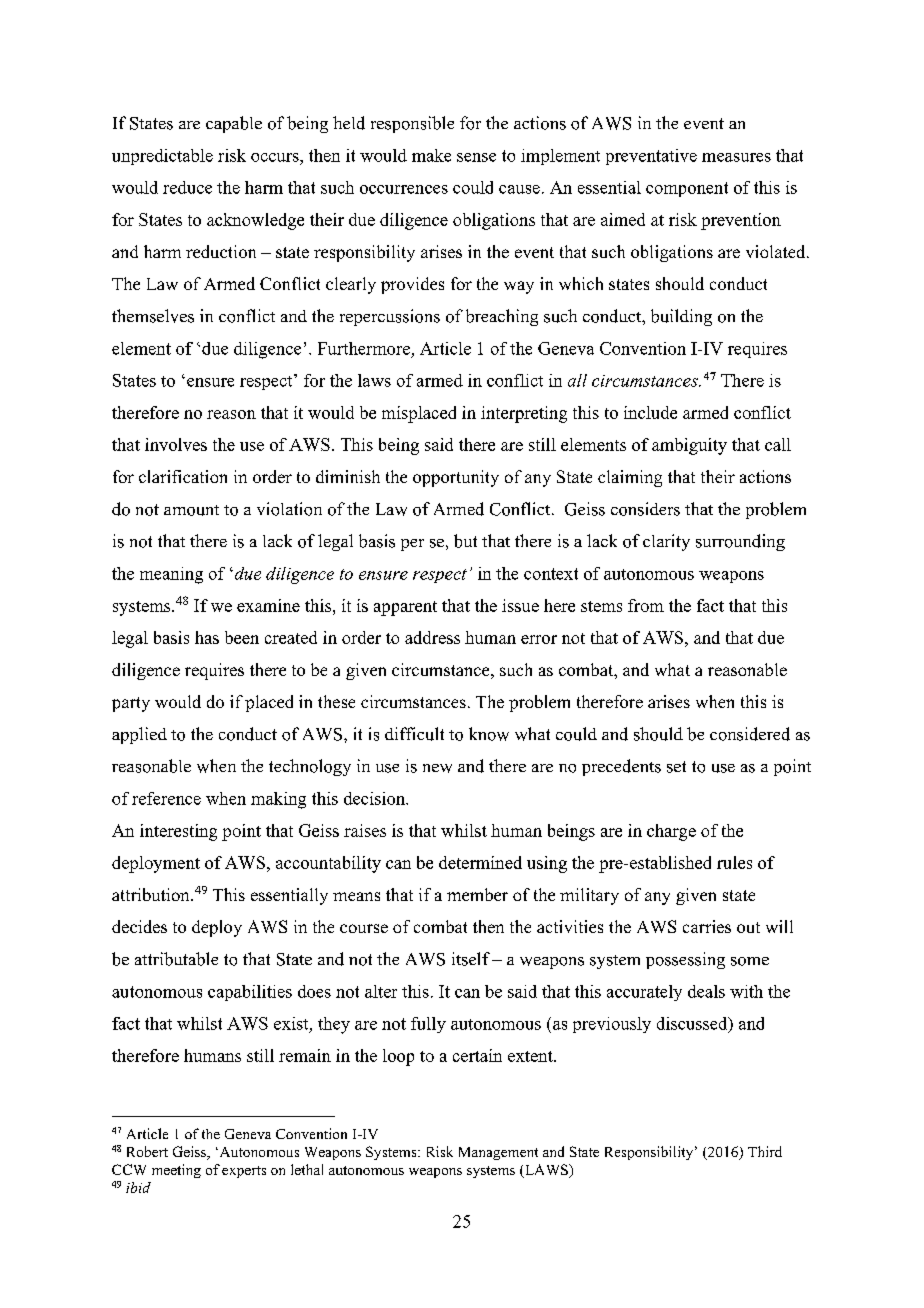 This document has width=924, height=1308. I want to click on has, so click(207, 637).
